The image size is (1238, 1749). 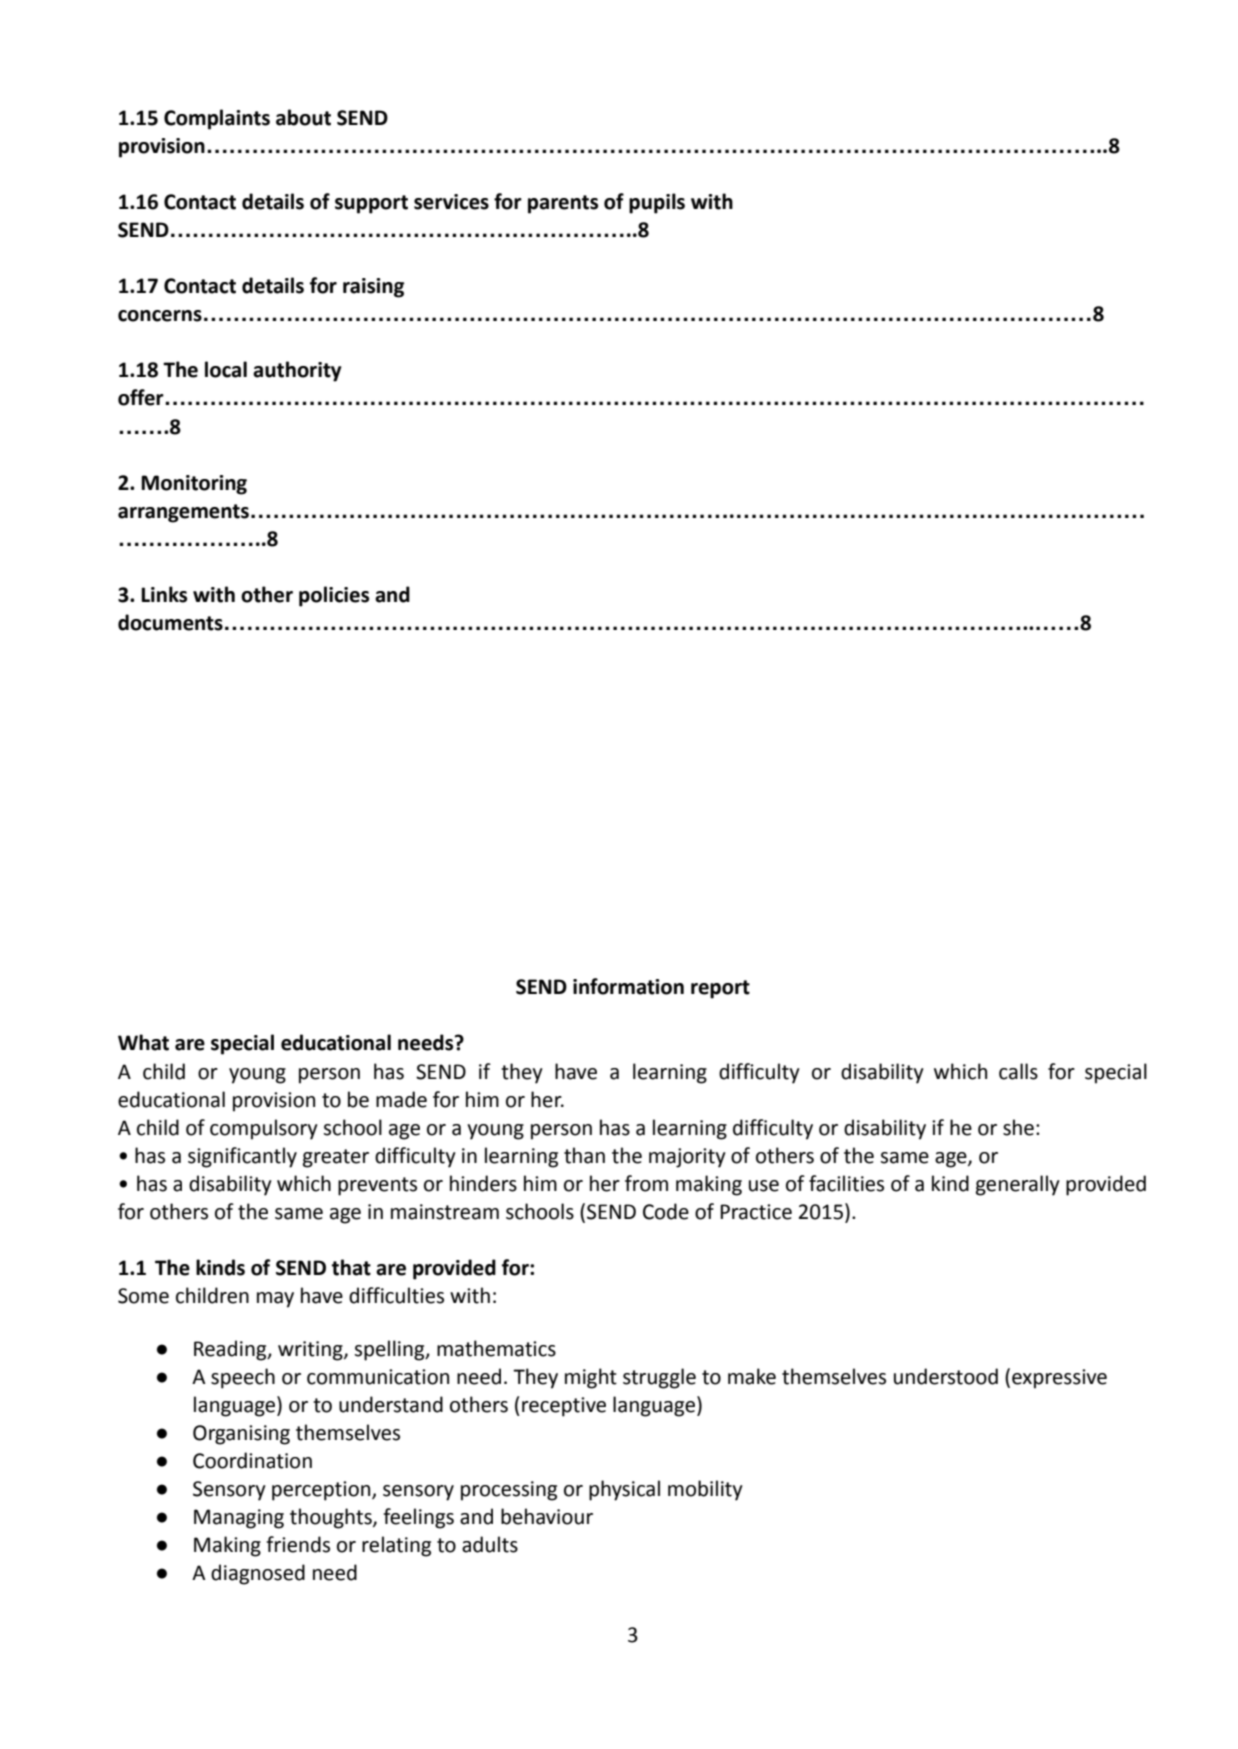 What do you see at coordinates (1018, 1071) in the screenshot?
I see `calls` at bounding box center [1018, 1071].
